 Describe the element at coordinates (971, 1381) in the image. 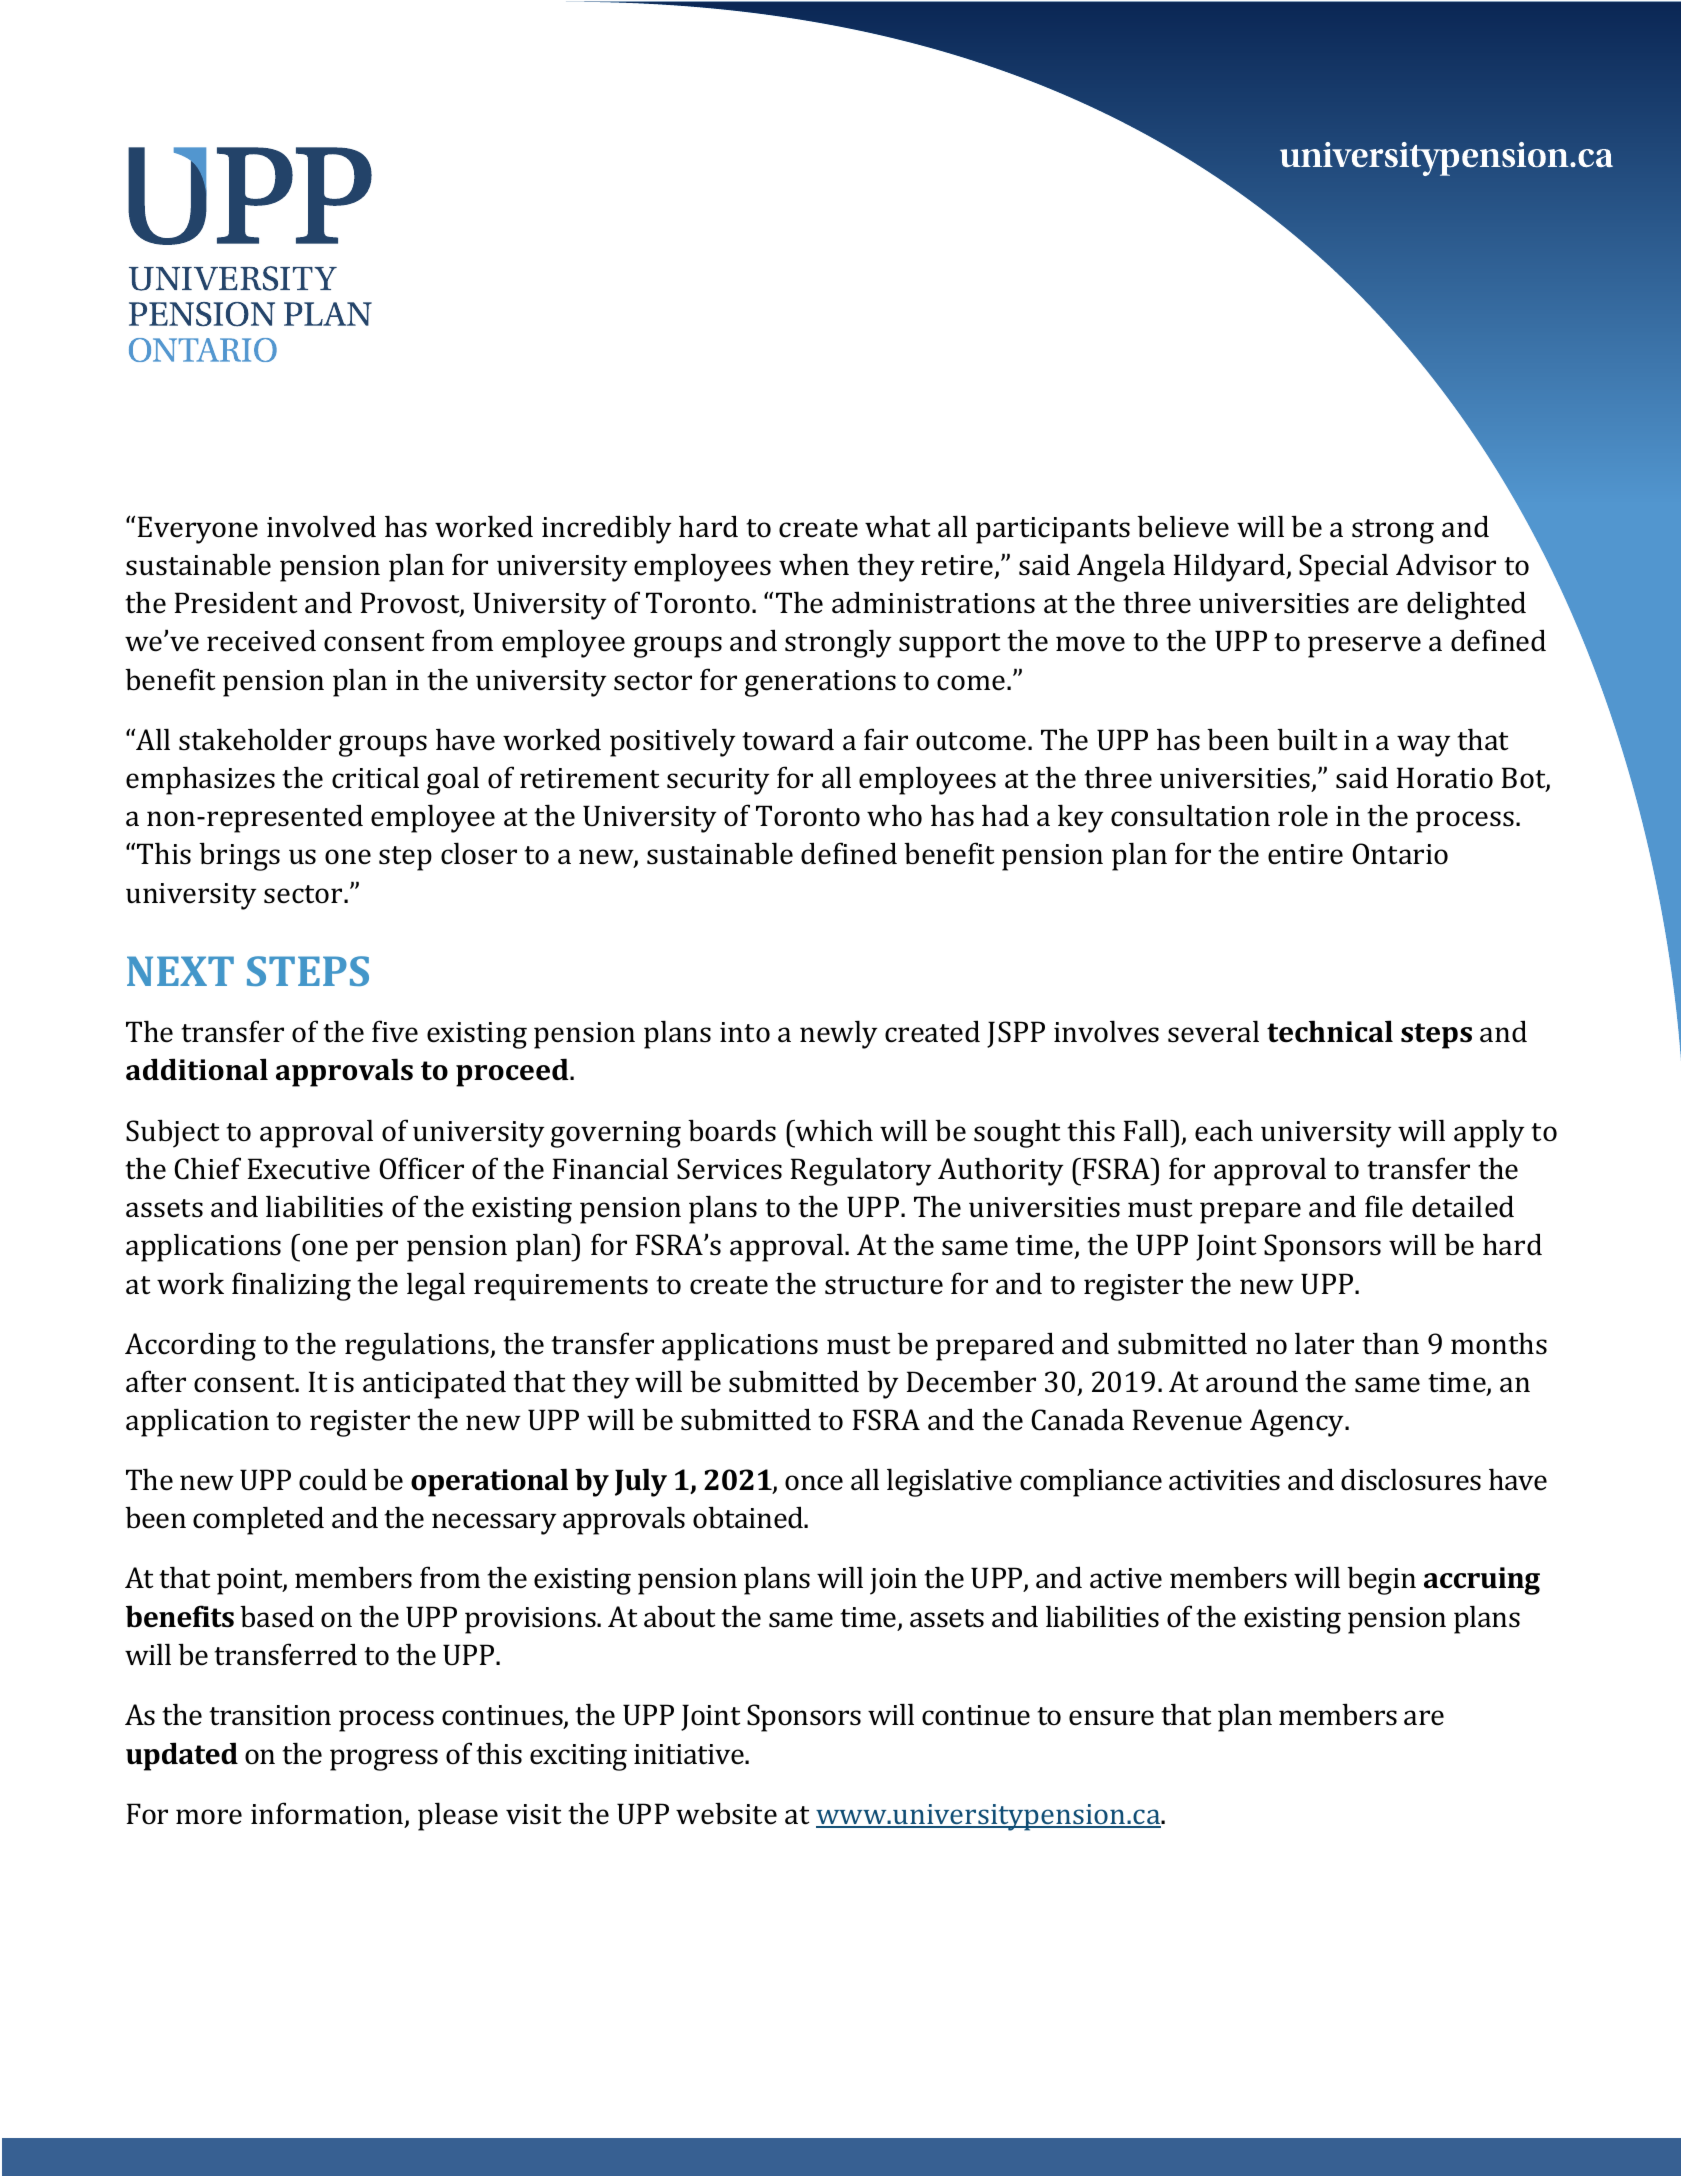

I see `December` at that location.
